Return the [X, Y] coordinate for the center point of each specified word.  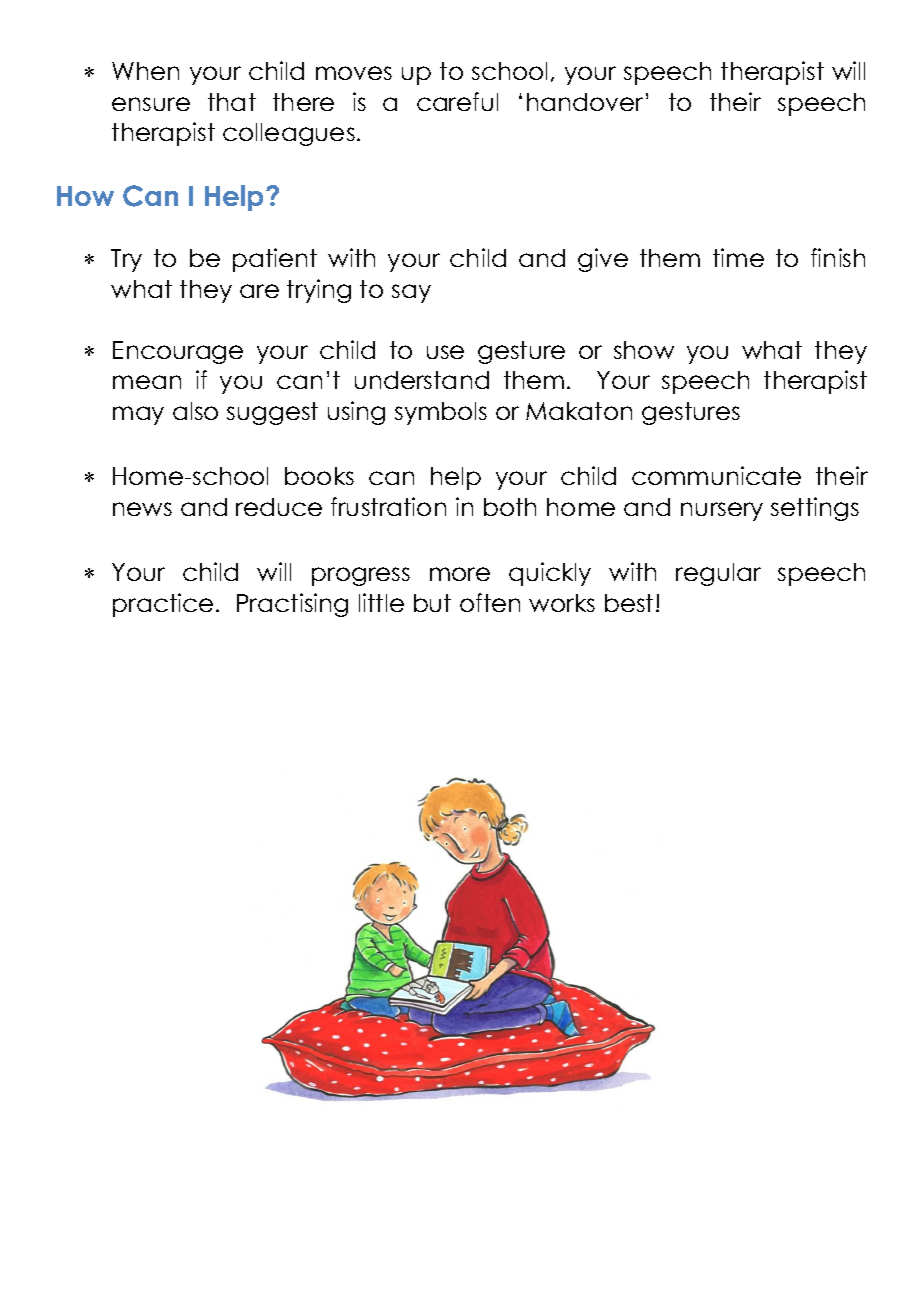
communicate [716, 475]
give [603, 260]
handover [585, 102]
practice [163, 605]
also [195, 411]
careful [457, 101]
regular [718, 574]
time [738, 257]
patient [275, 260]
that [232, 102]
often [490, 602]
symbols [441, 413]
